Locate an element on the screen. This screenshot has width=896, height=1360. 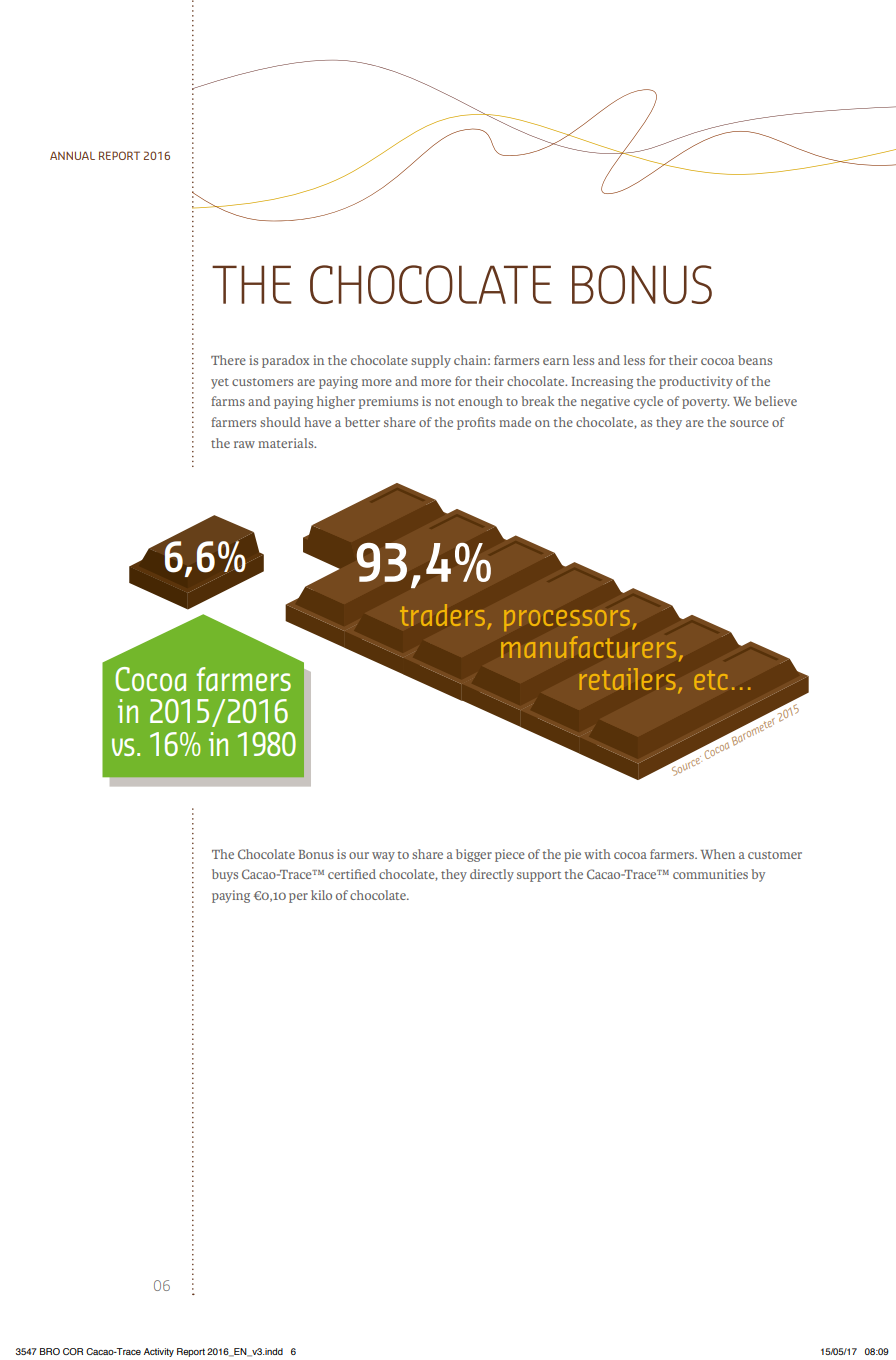
communities is located at coordinates (710, 874).
